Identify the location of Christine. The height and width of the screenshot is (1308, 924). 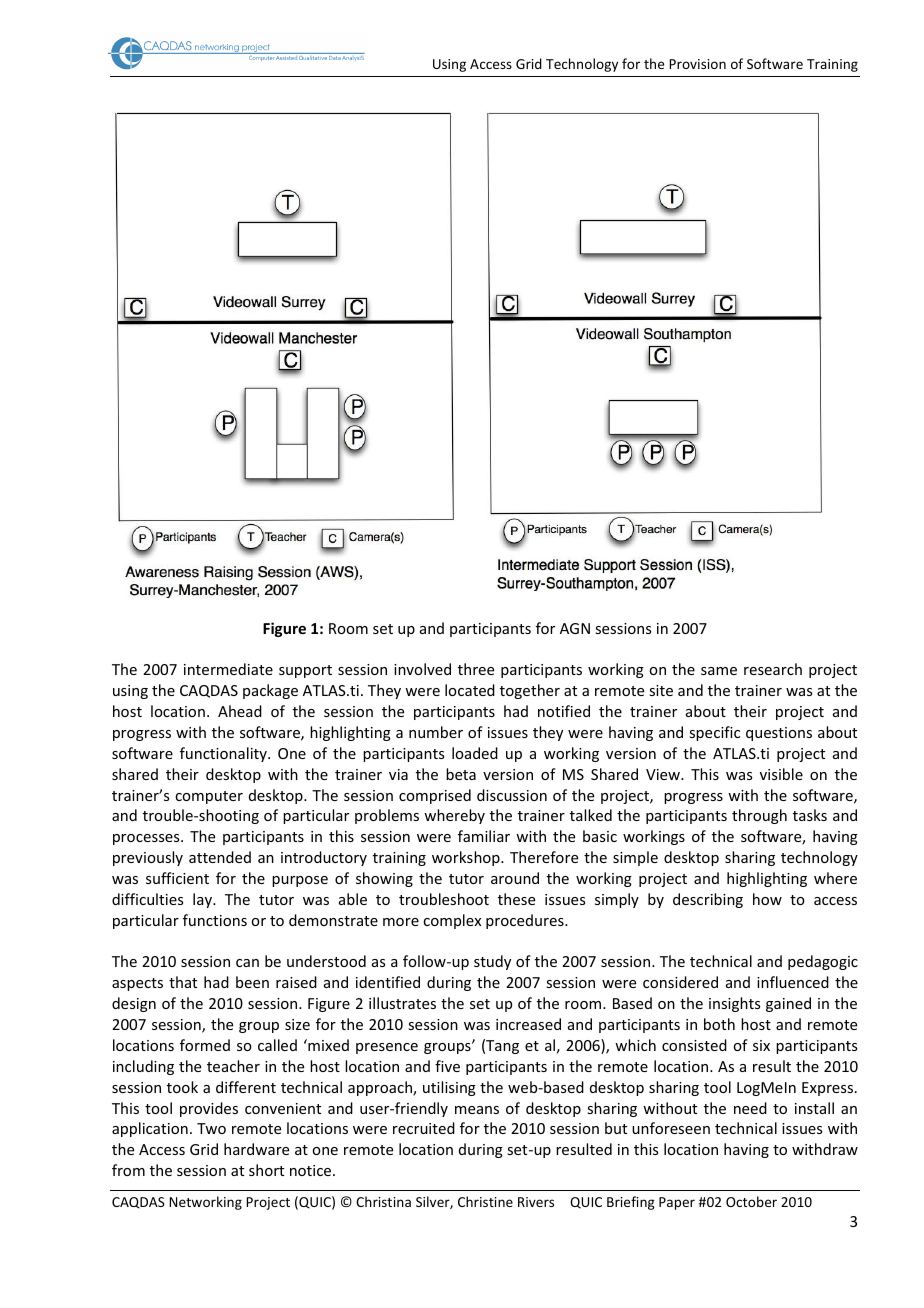
(485, 1201).
